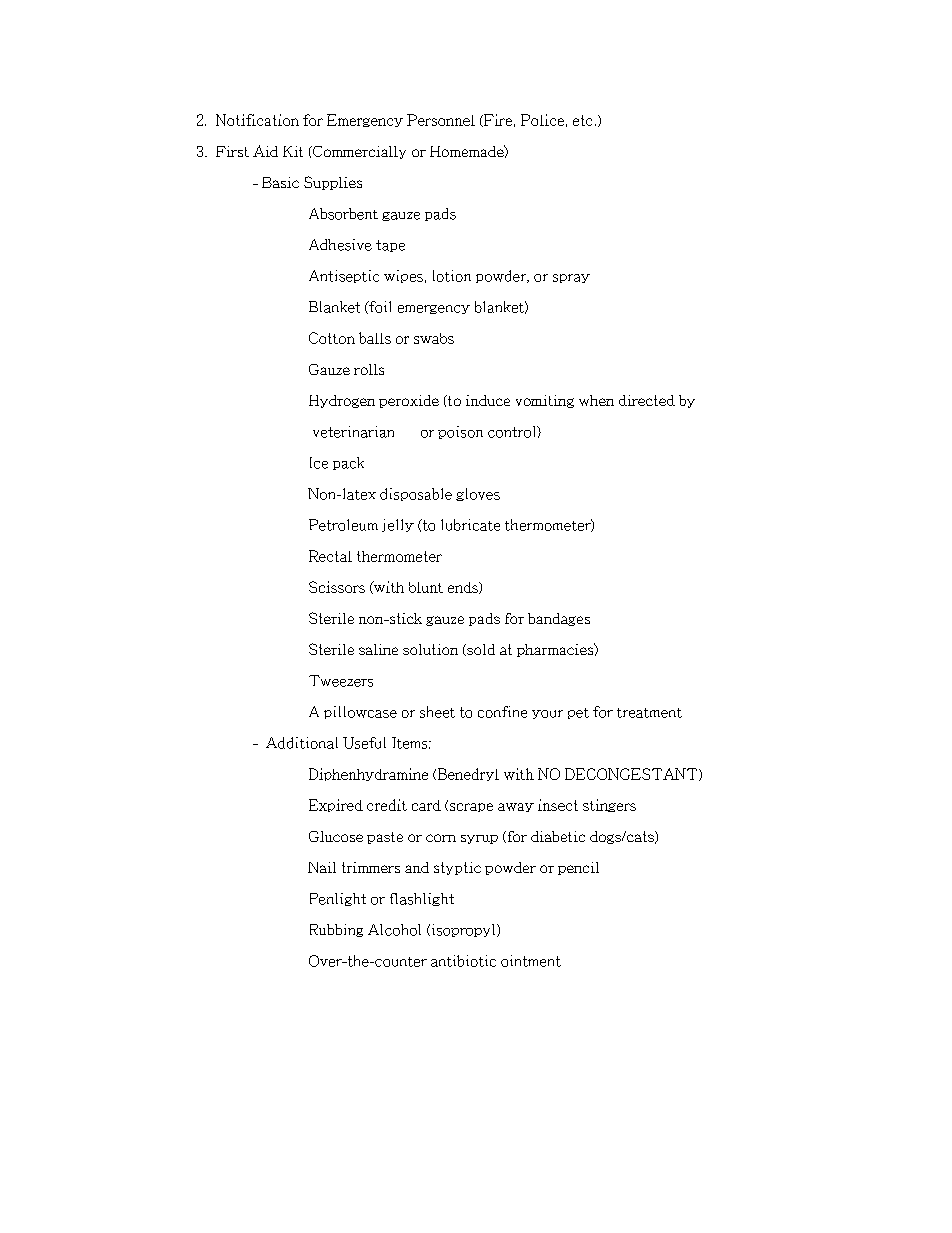  What do you see at coordinates (559, 619) in the screenshot?
I see `bandages` at bounding box center [559, 619].
